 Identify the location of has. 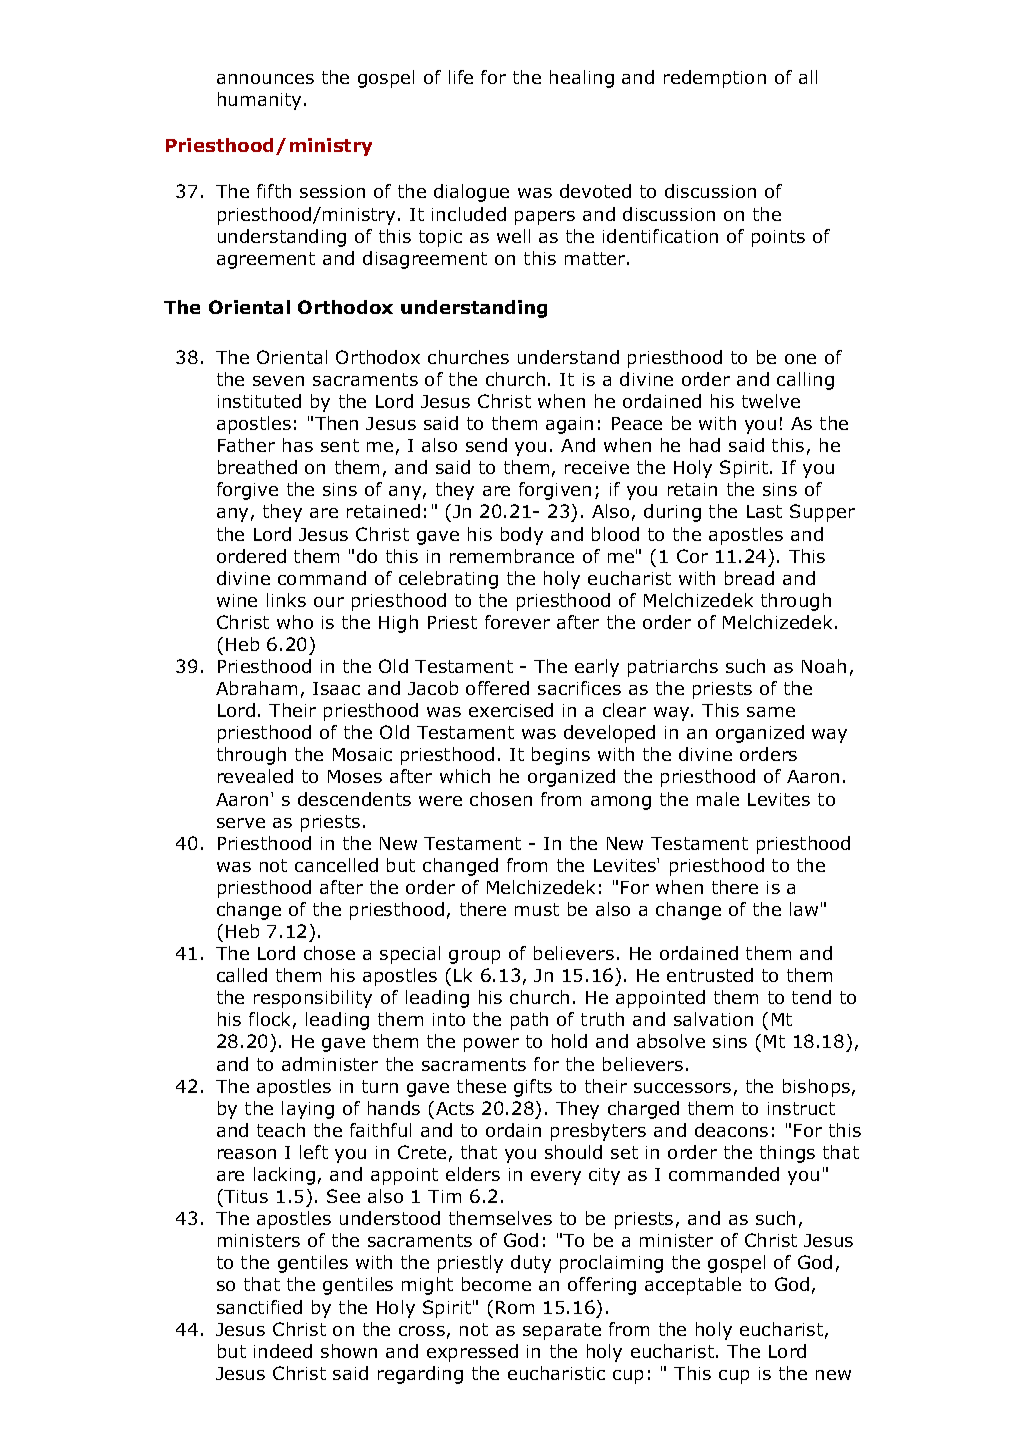
(298, 445).
